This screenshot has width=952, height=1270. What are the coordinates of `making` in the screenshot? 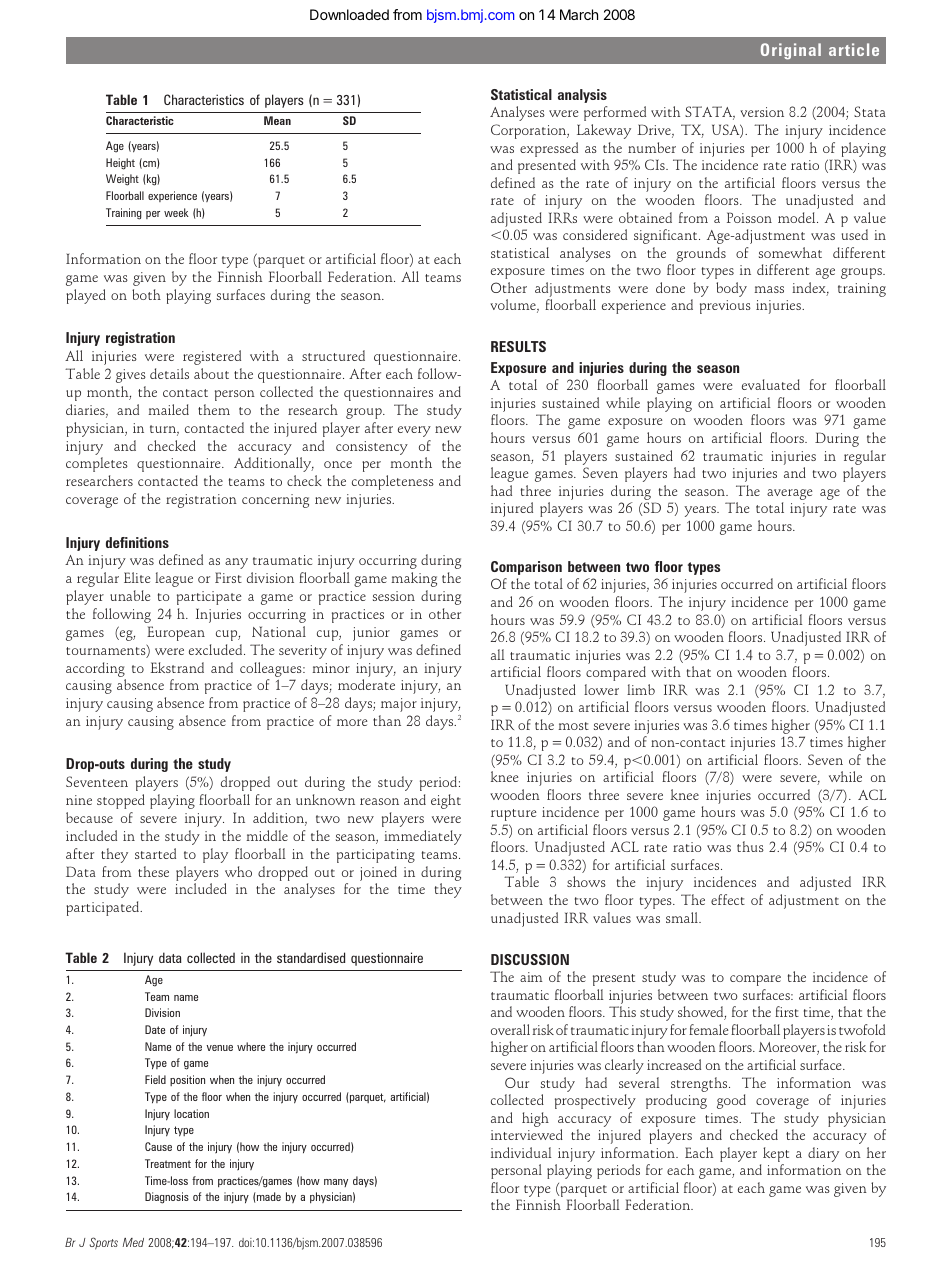 It's located at (414, 579).
